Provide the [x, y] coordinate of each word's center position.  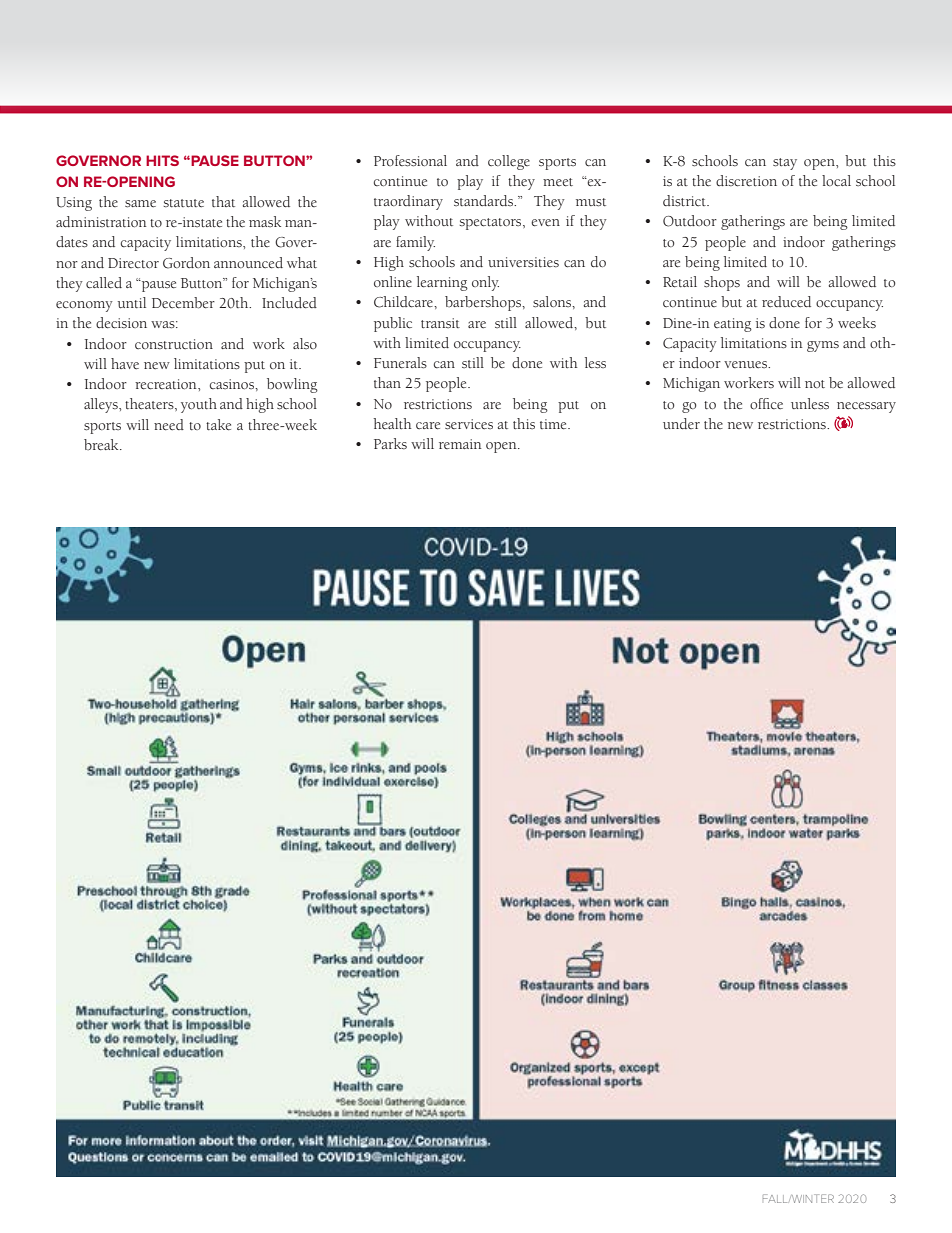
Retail [680, 282]
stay [785, 164]
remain [460, 444]
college [509, 162]
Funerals [400, 363]
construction [174, 344]
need [169, 425]
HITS [162, 160]
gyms [823, 346]
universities [523, 262]
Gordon [186, 263]
